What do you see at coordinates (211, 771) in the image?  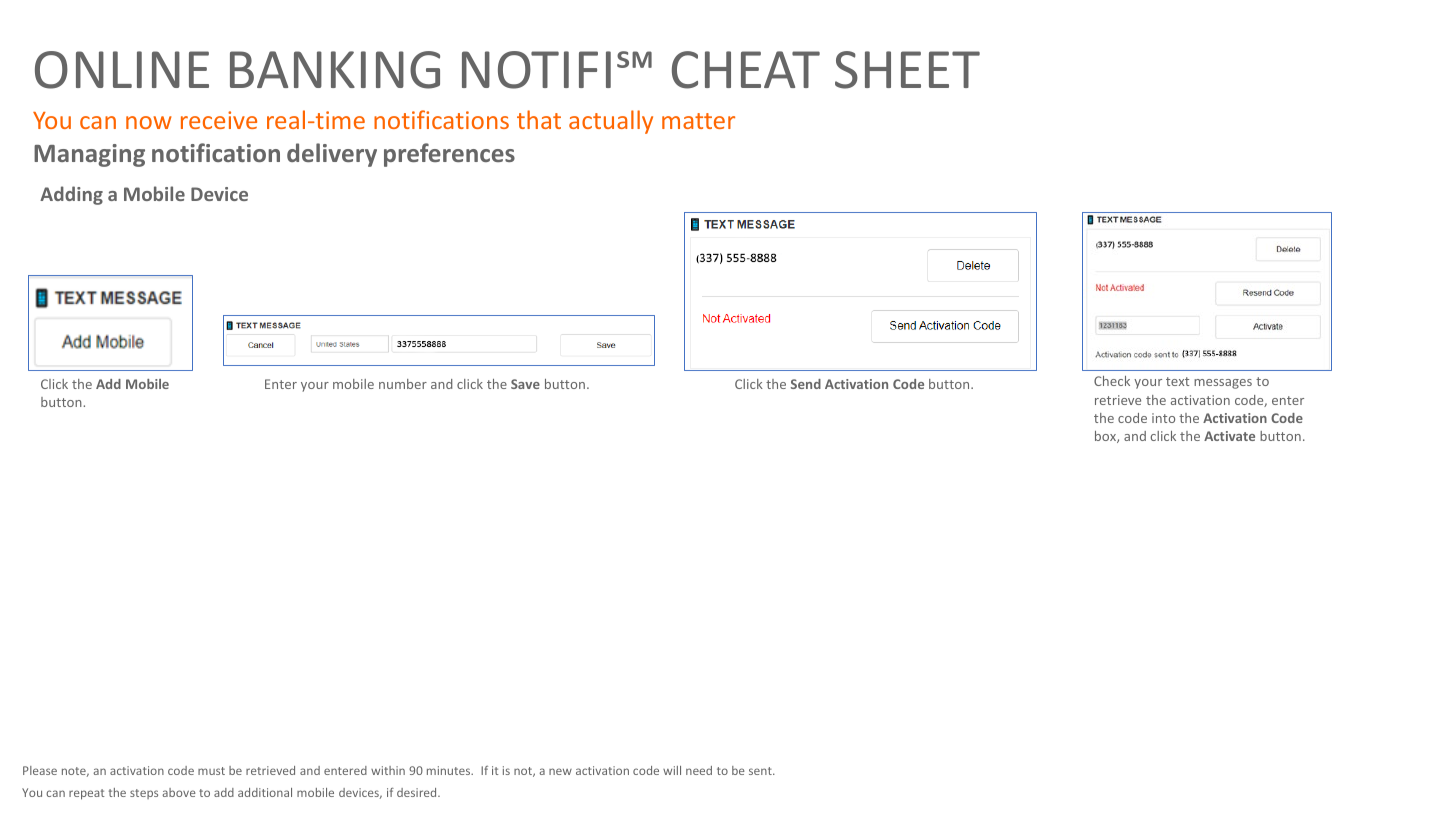 I see `must` at bounding box center [211, 771].
